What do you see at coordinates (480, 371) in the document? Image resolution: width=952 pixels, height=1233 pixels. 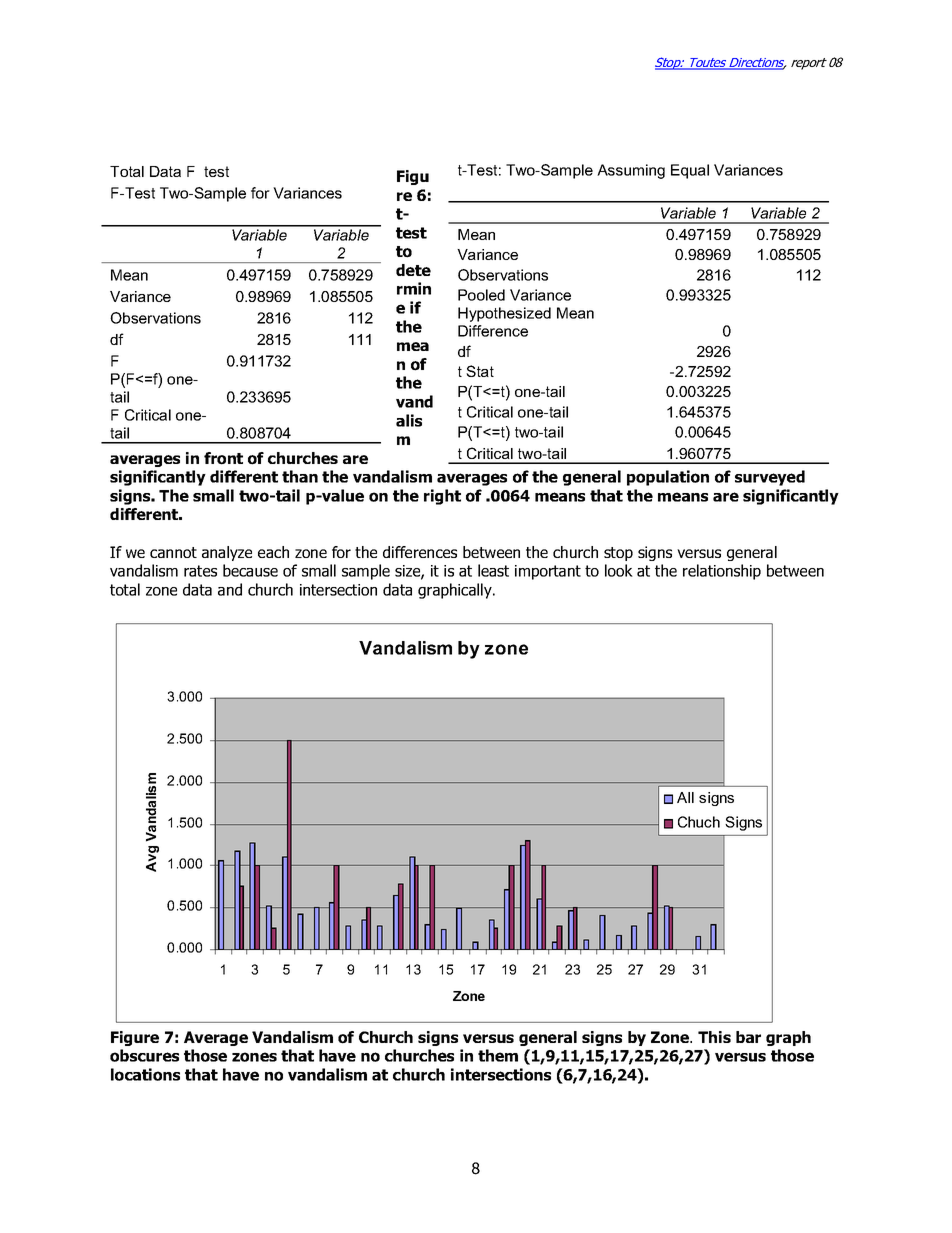 I see `Stat` at bounding box center [480, 371].
